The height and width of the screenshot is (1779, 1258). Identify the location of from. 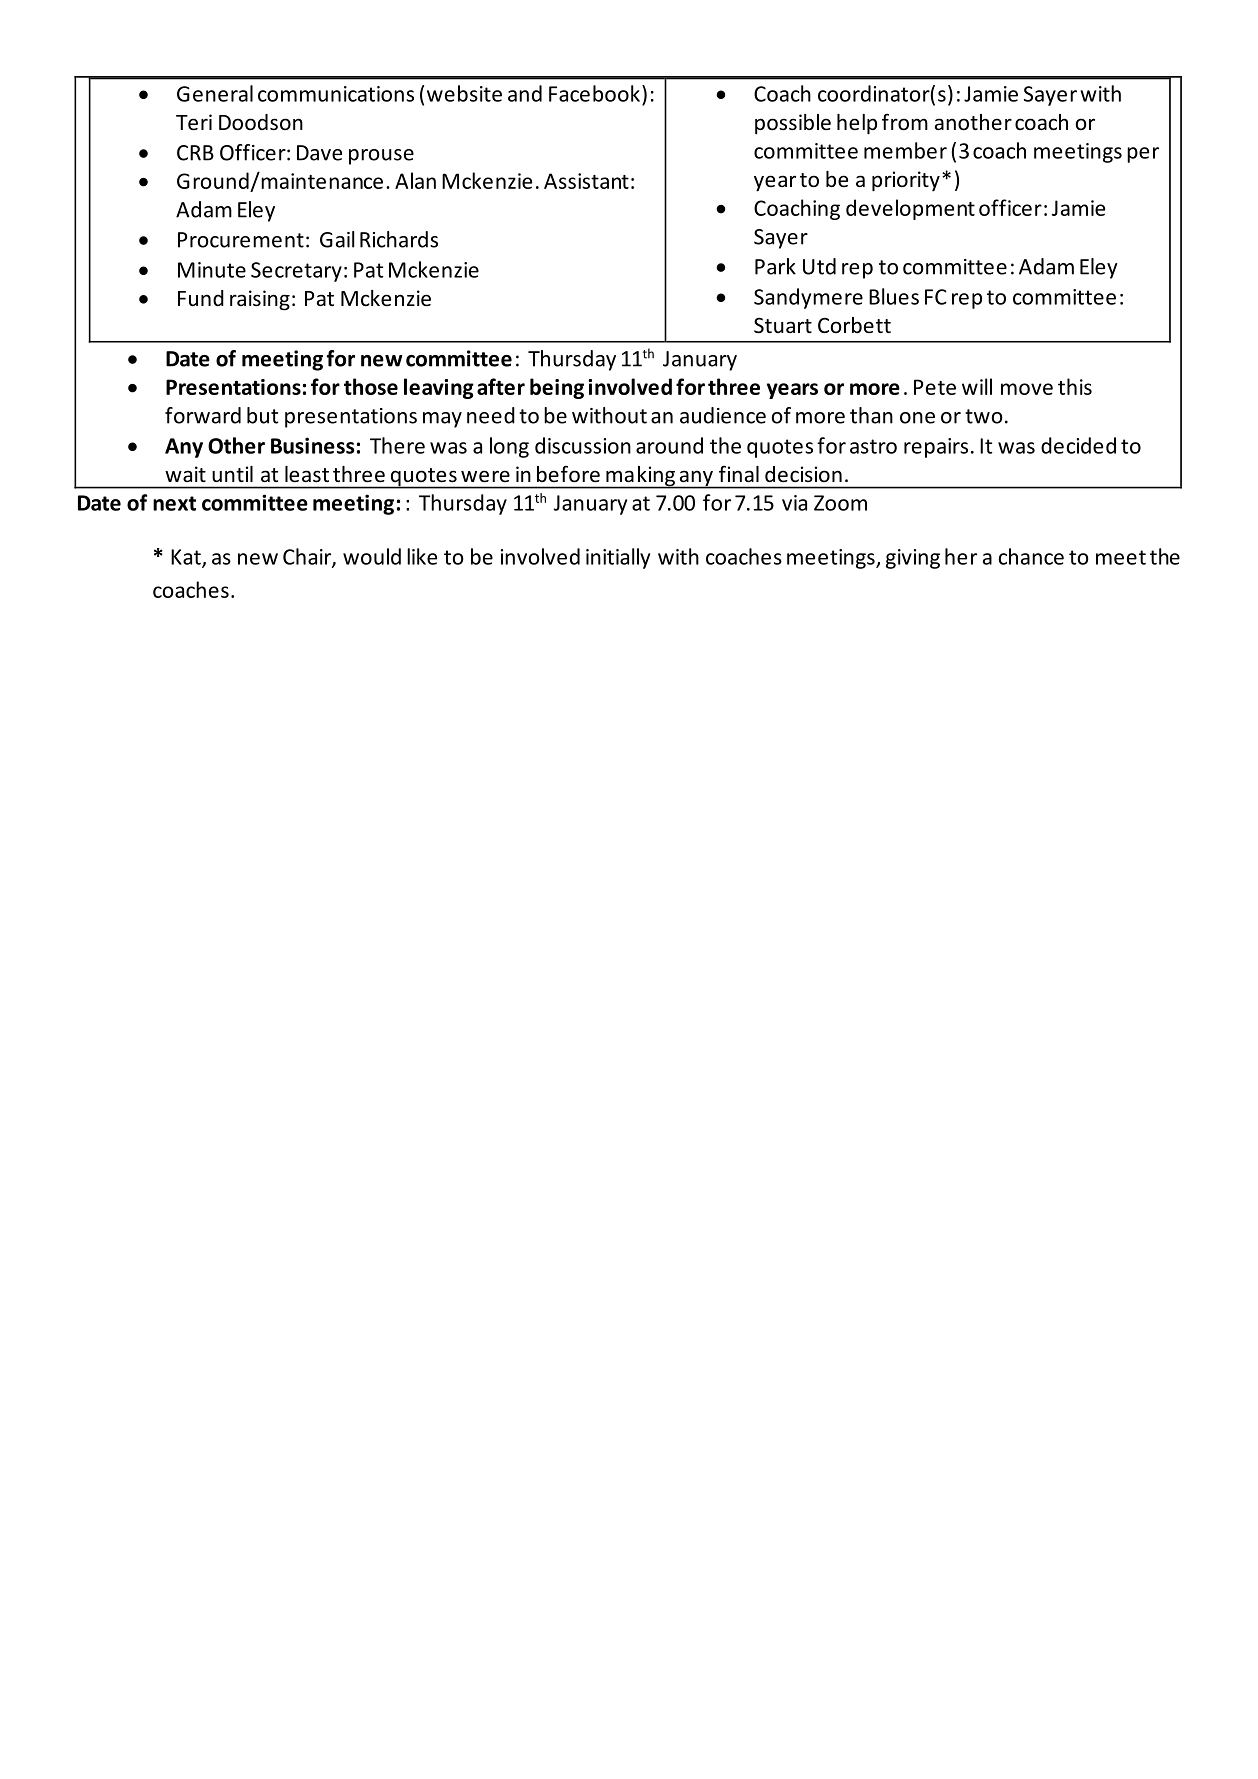
(905, 122).
